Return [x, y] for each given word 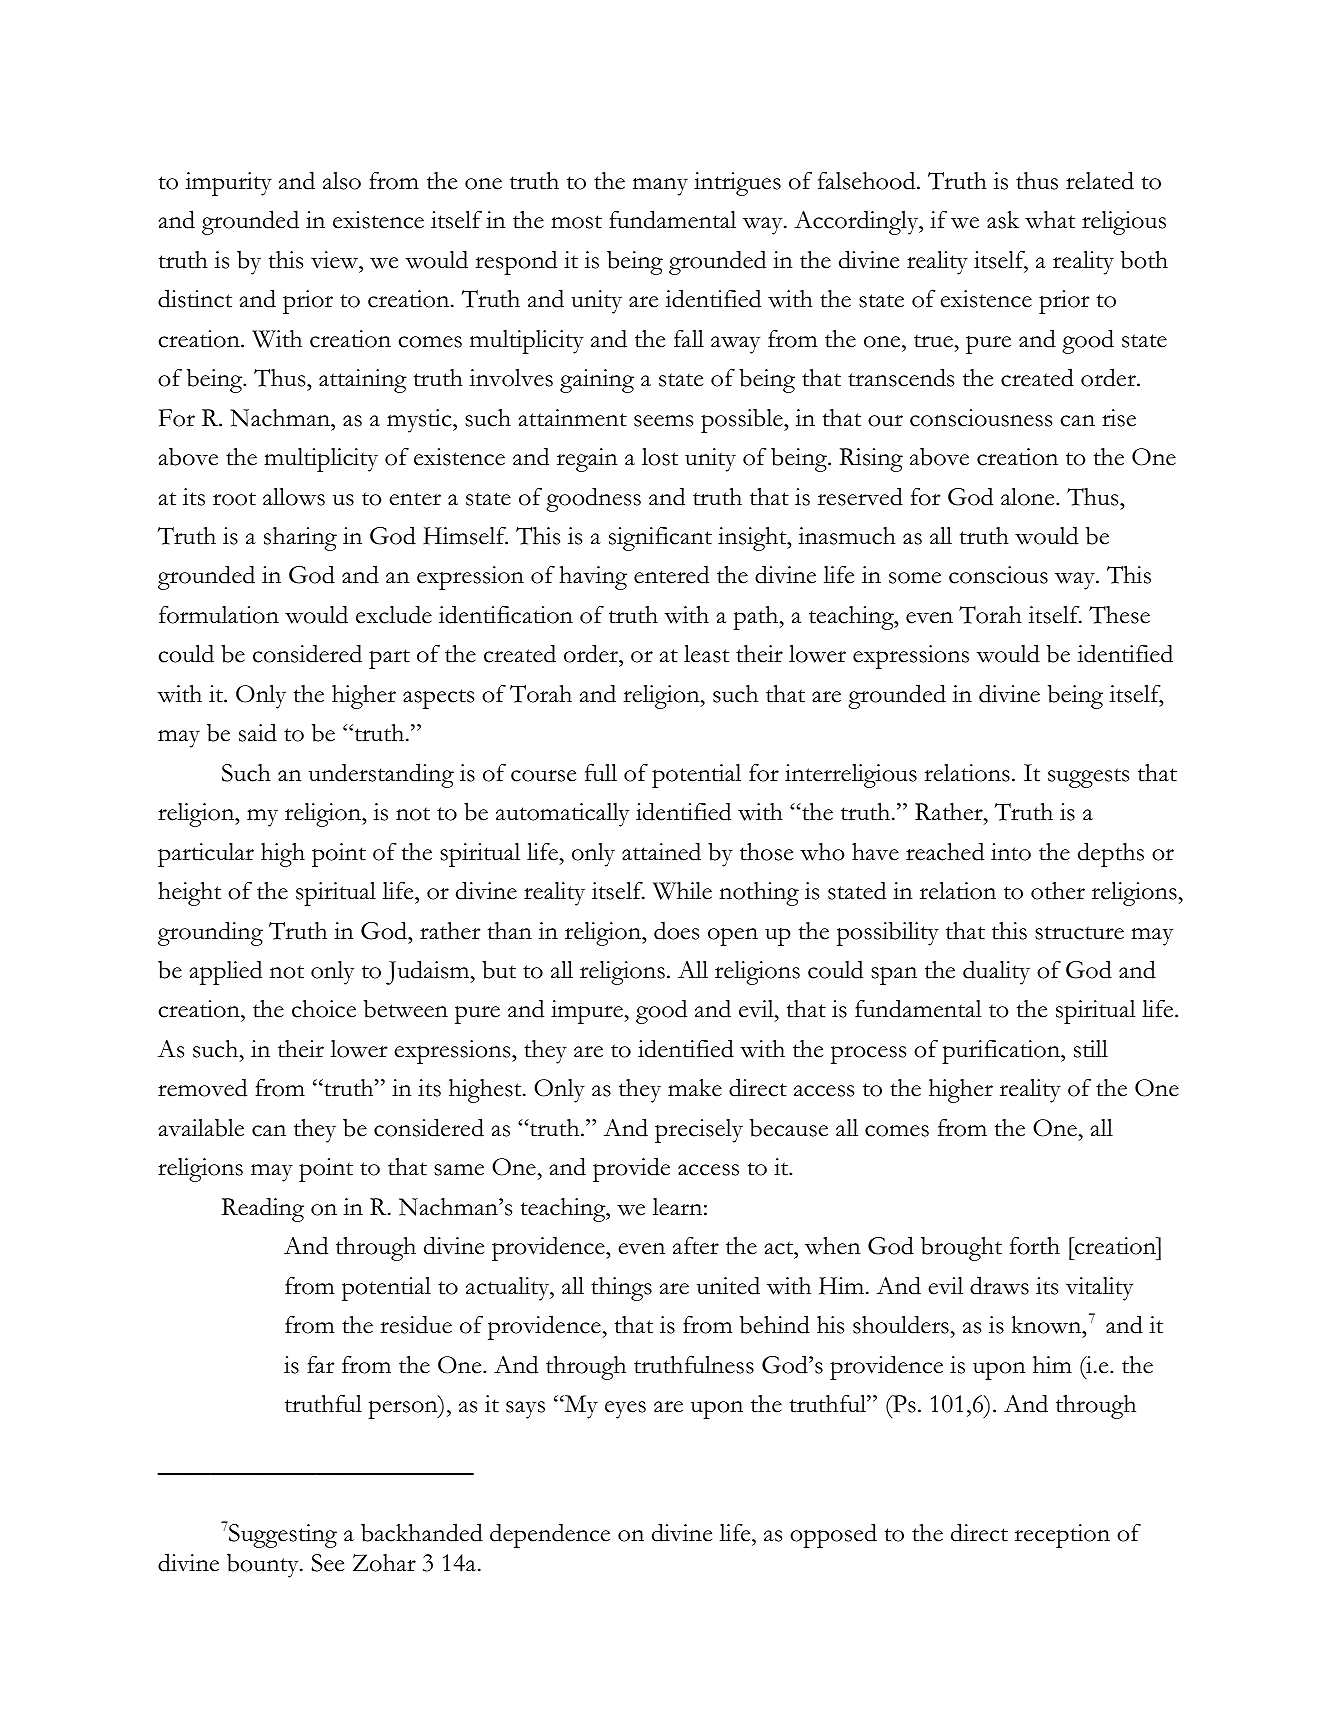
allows [294, 497]
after [696, 1246]
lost [660, 457]
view [336, 260]
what [1050, 220]
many [660, 187]
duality [996, 972]
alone [1029, 497]
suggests [1088, 778]
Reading [263, 1209]
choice [324, 1009]
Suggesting [282, 1535]
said [258, 732]
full [601, 772]
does [676, 930]
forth [1035, 1246]
